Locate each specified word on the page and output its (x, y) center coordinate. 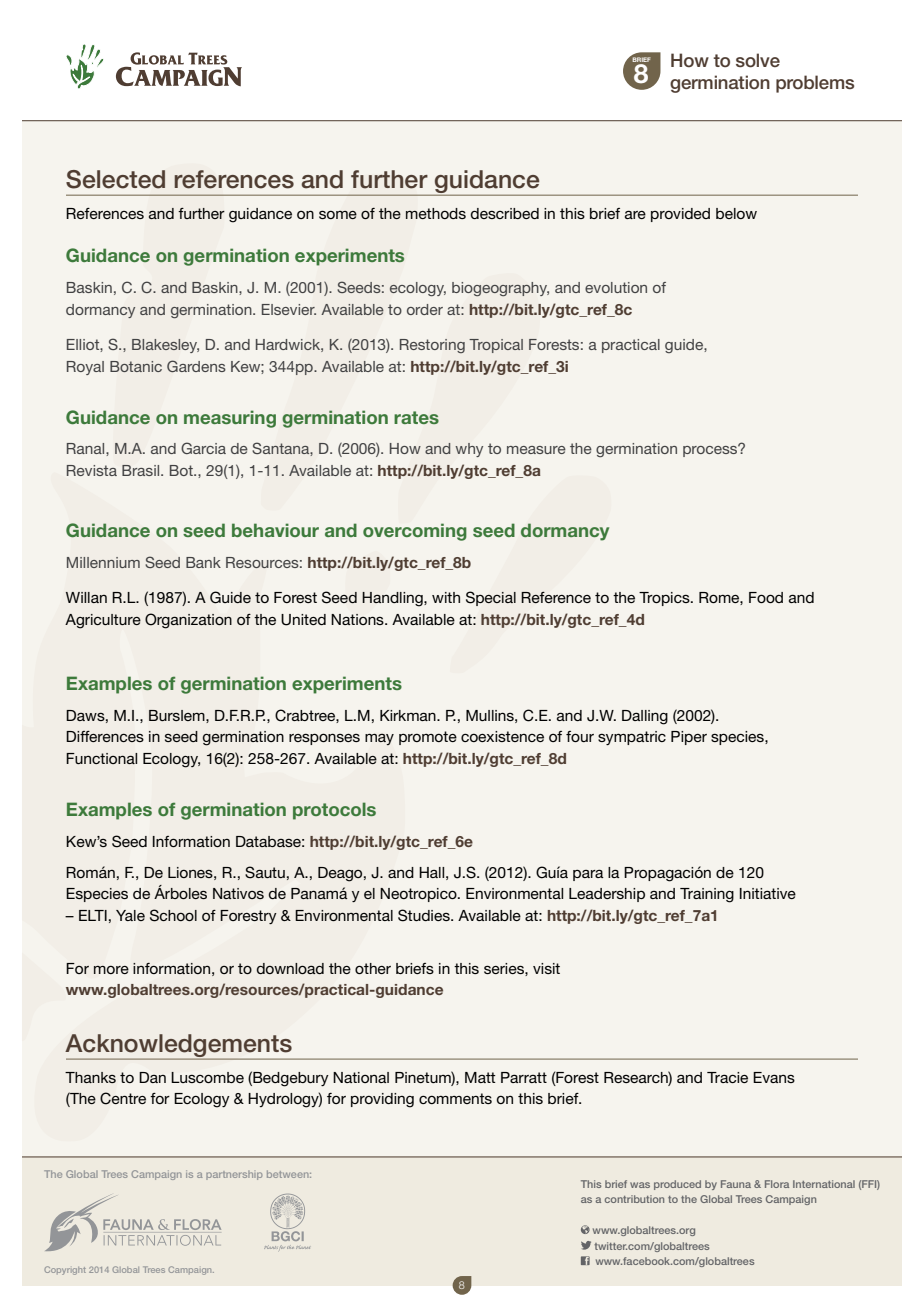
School (173, 915)
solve (758, 60)
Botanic (136, 366)
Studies (425, 915)
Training (707, 895)
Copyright (65, 1270)
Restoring (432, 346)
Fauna (736, 1184)
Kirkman (409, 715)
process (711, 450)
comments (455, 1098)
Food (766, 597)
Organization (188, 621)
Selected (115, 179)
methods (436, 213)
